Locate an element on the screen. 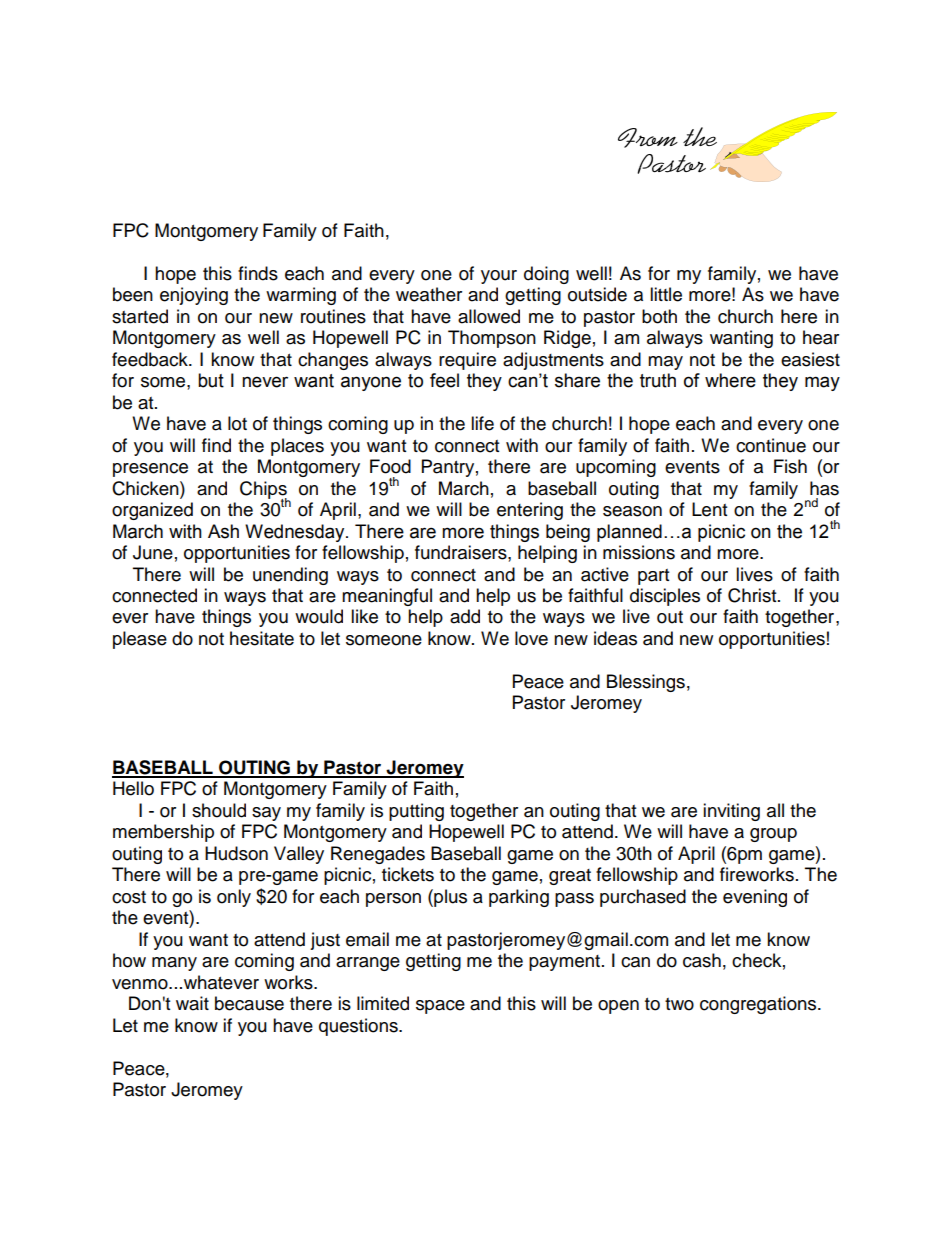 The width and height of the screenshot is (952, 1233). enjoying is located at coordinates (194, 296).
